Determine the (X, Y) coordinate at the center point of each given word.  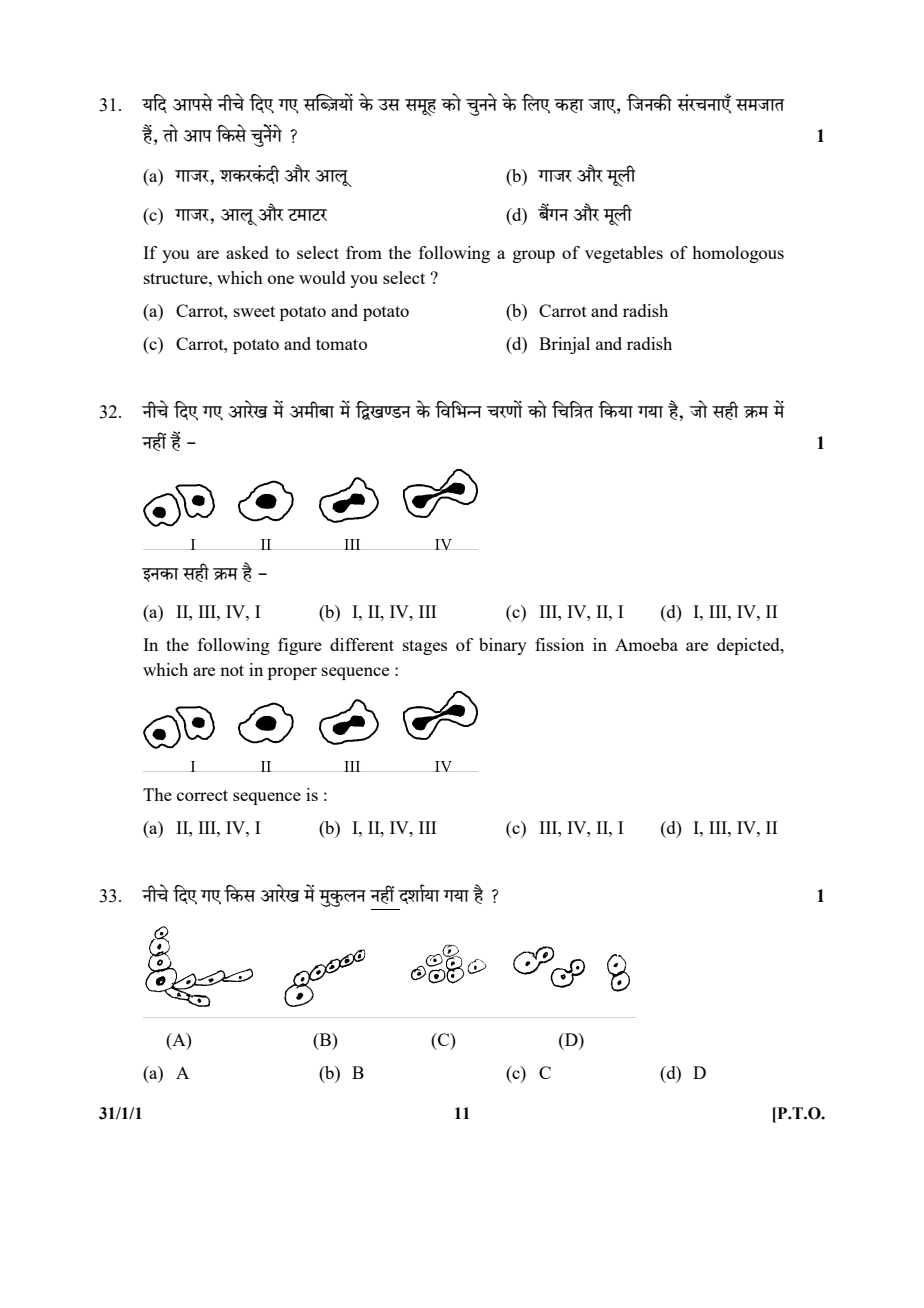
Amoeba (646, 644)
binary (503, 646)
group (534, 256)
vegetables (624, 254)
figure (300, 646)
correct (202, 795)
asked (247, 252)
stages (425, 647)
